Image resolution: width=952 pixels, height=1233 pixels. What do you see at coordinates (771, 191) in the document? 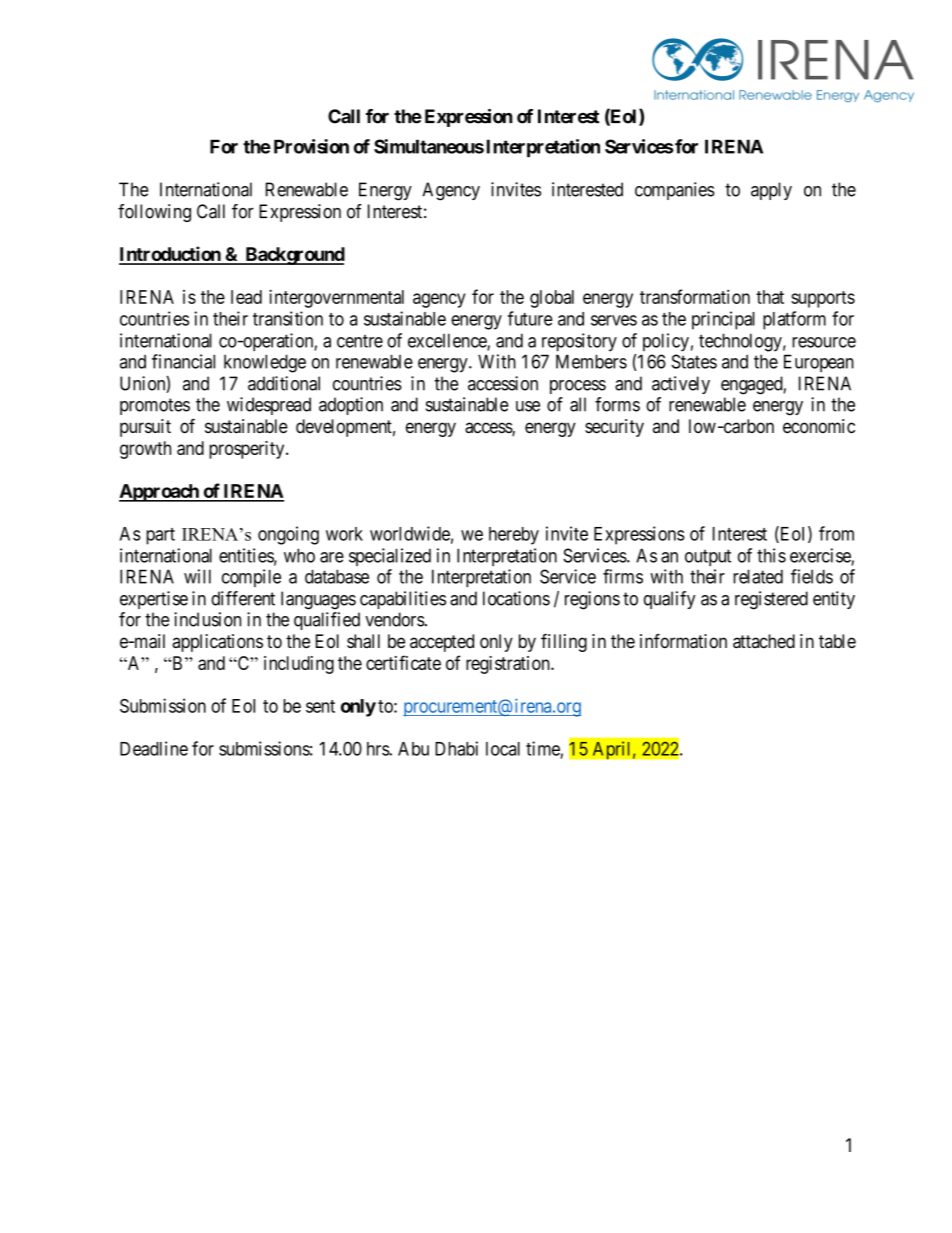
I see `apply` at bounding box center [771, 191].
